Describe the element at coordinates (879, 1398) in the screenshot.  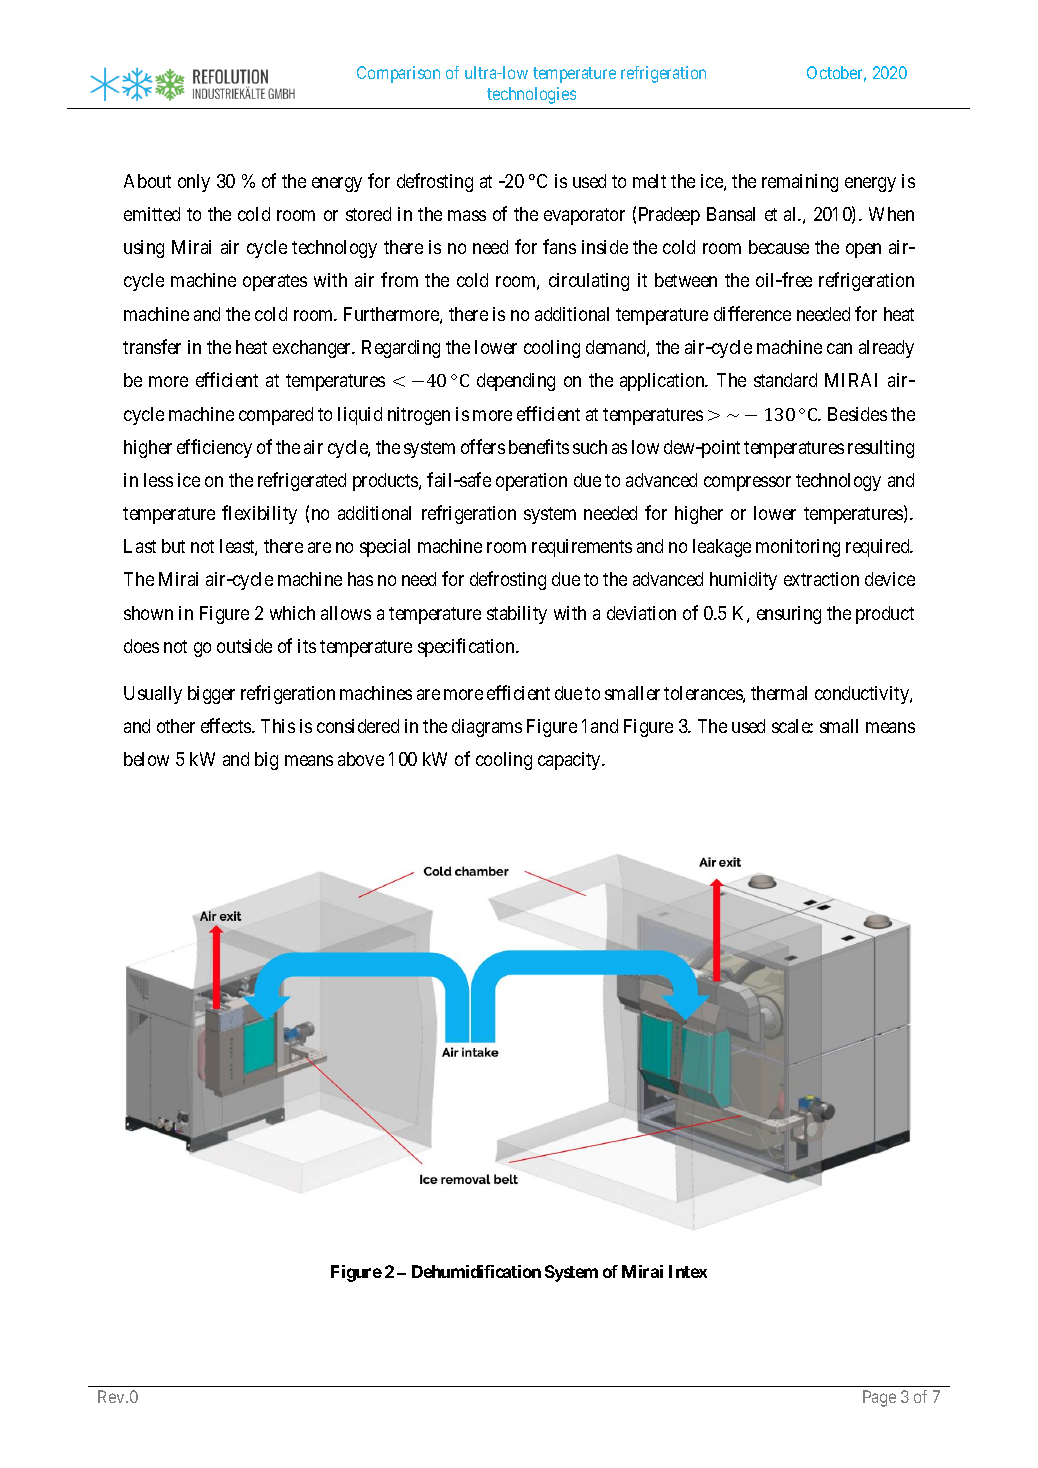
I see `Page` at that location.
